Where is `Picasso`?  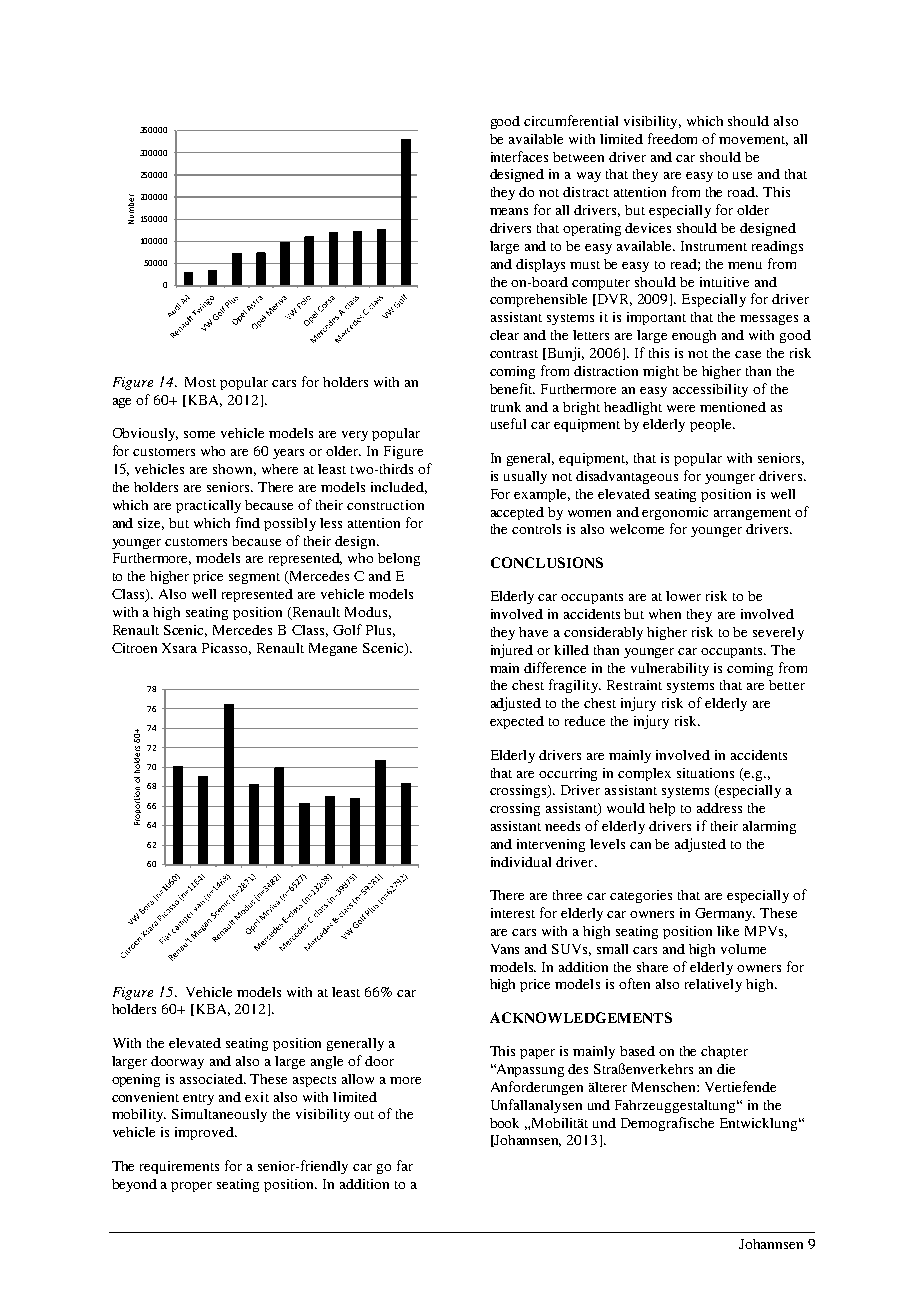 Picasso is located at coordinates (226, 649).
